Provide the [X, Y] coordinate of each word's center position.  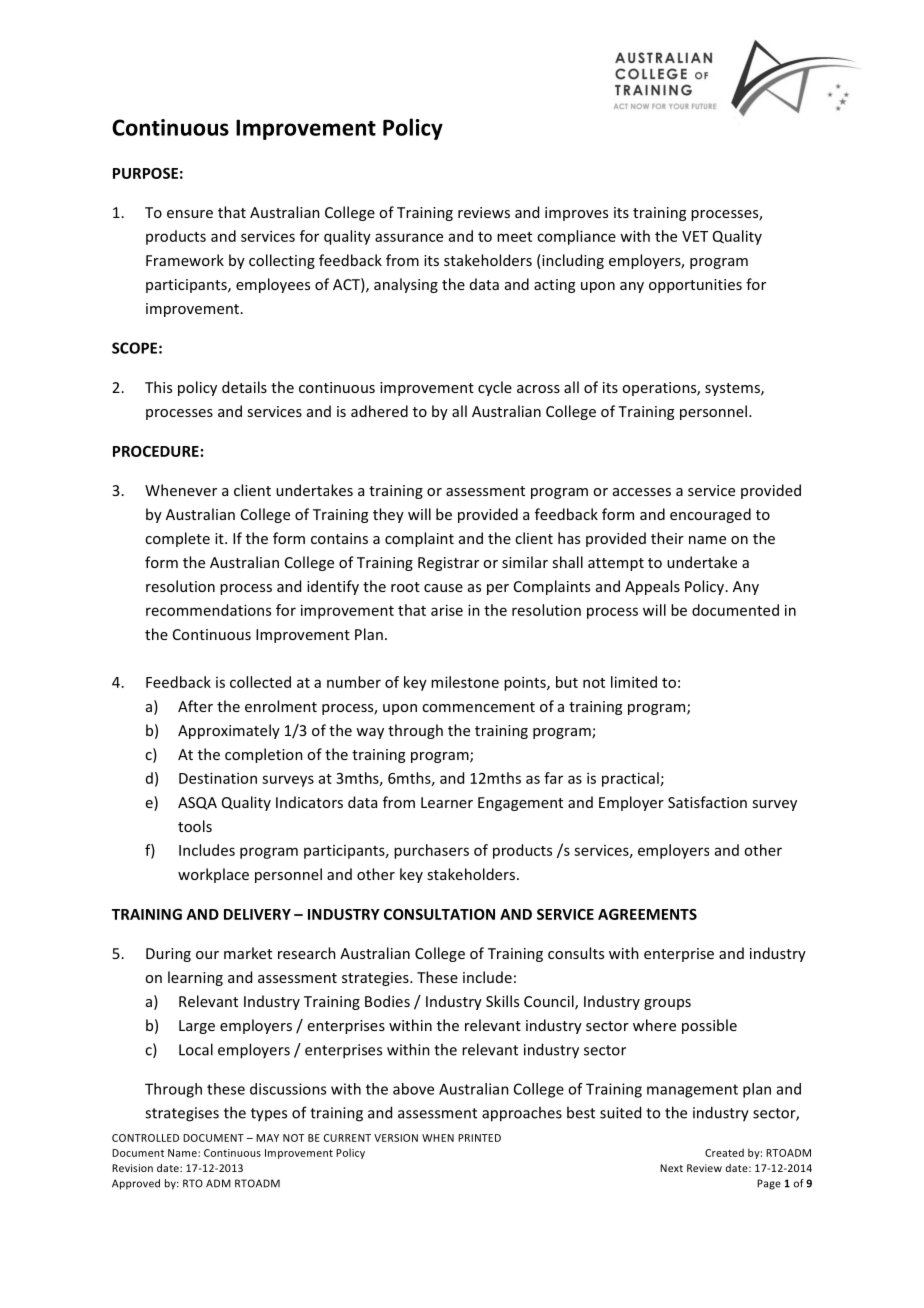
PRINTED [479, 1138]
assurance [409, 237]
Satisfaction [707, 802]
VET [695, 236]
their [667, 538]
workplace [213, 875]
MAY [267, 1138]
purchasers [431, 851]
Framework [185, 260]
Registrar [448, 564]
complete [177, 539]
